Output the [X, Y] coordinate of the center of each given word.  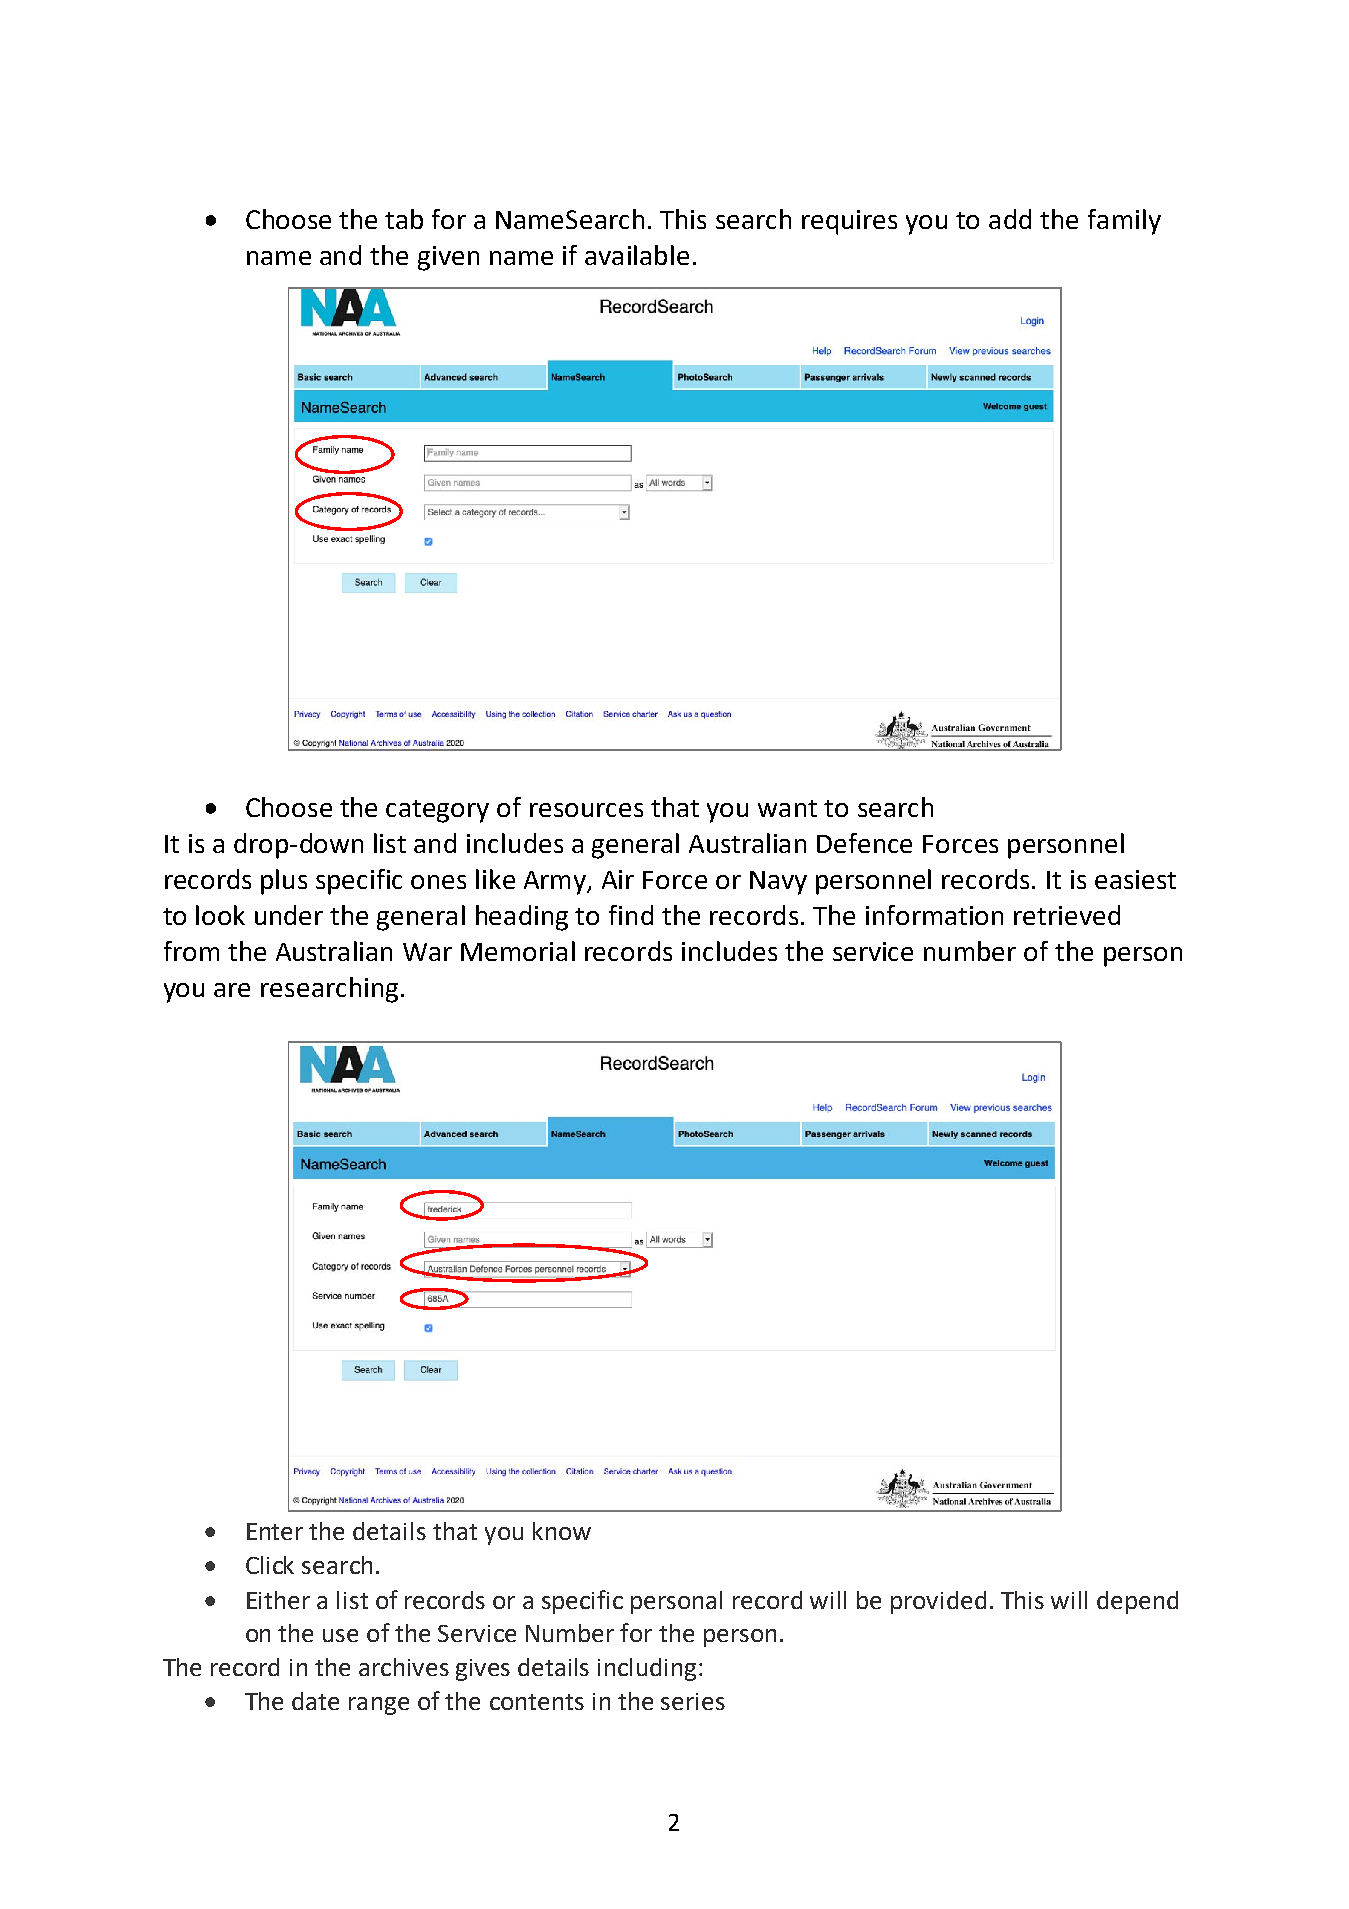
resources [586, 810]
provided [938, 1602]
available [637, 255]
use [340, 1635]
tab [404, 219]
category [437, 811]
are [232, 990]
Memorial [518, 951]
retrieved [1067, 915]
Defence [864, 843]
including [647, 1669]
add [1010, 219]
